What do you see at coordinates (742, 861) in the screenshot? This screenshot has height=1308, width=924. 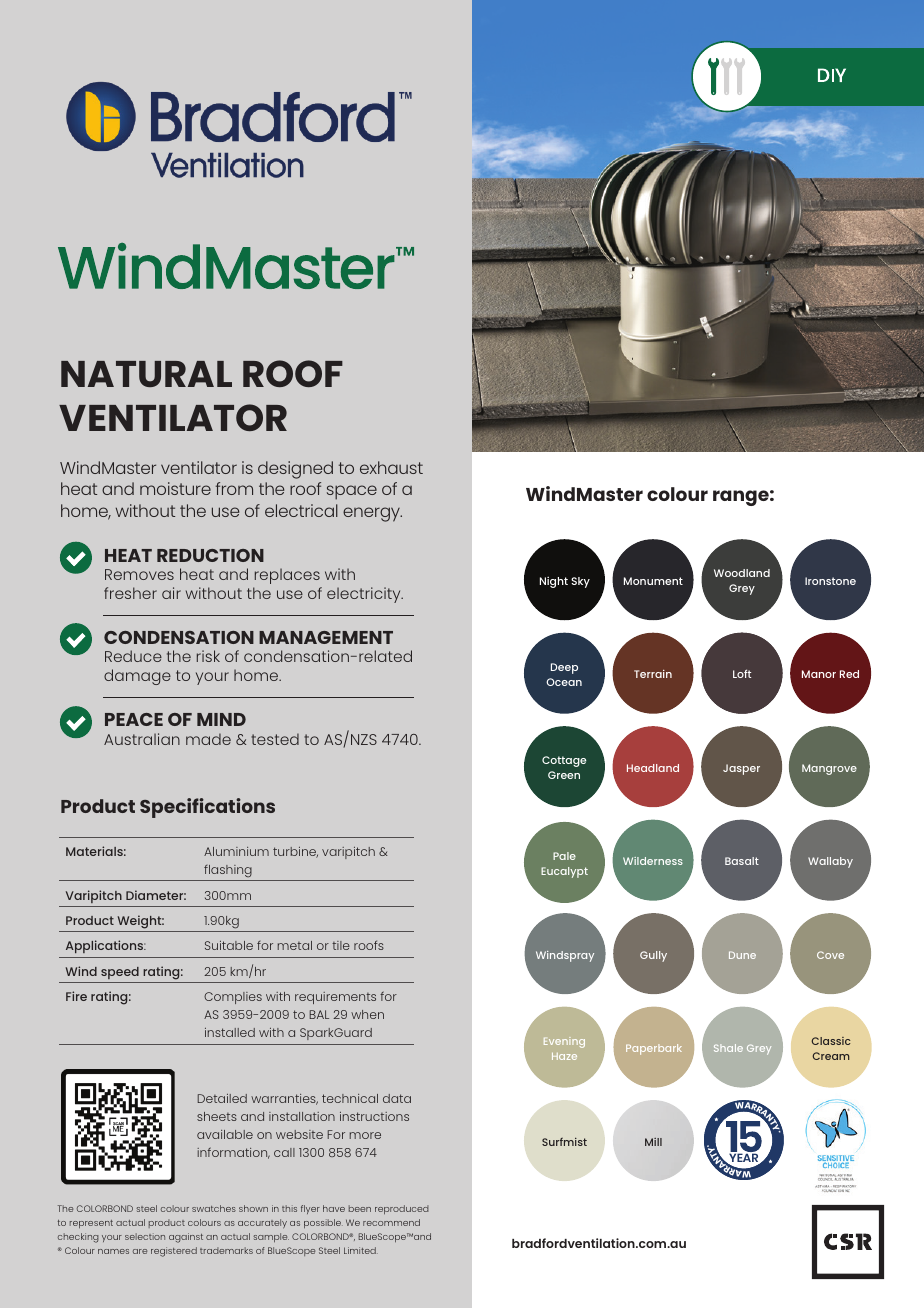 I see `Basalt` at bounding box center [742, 861].
